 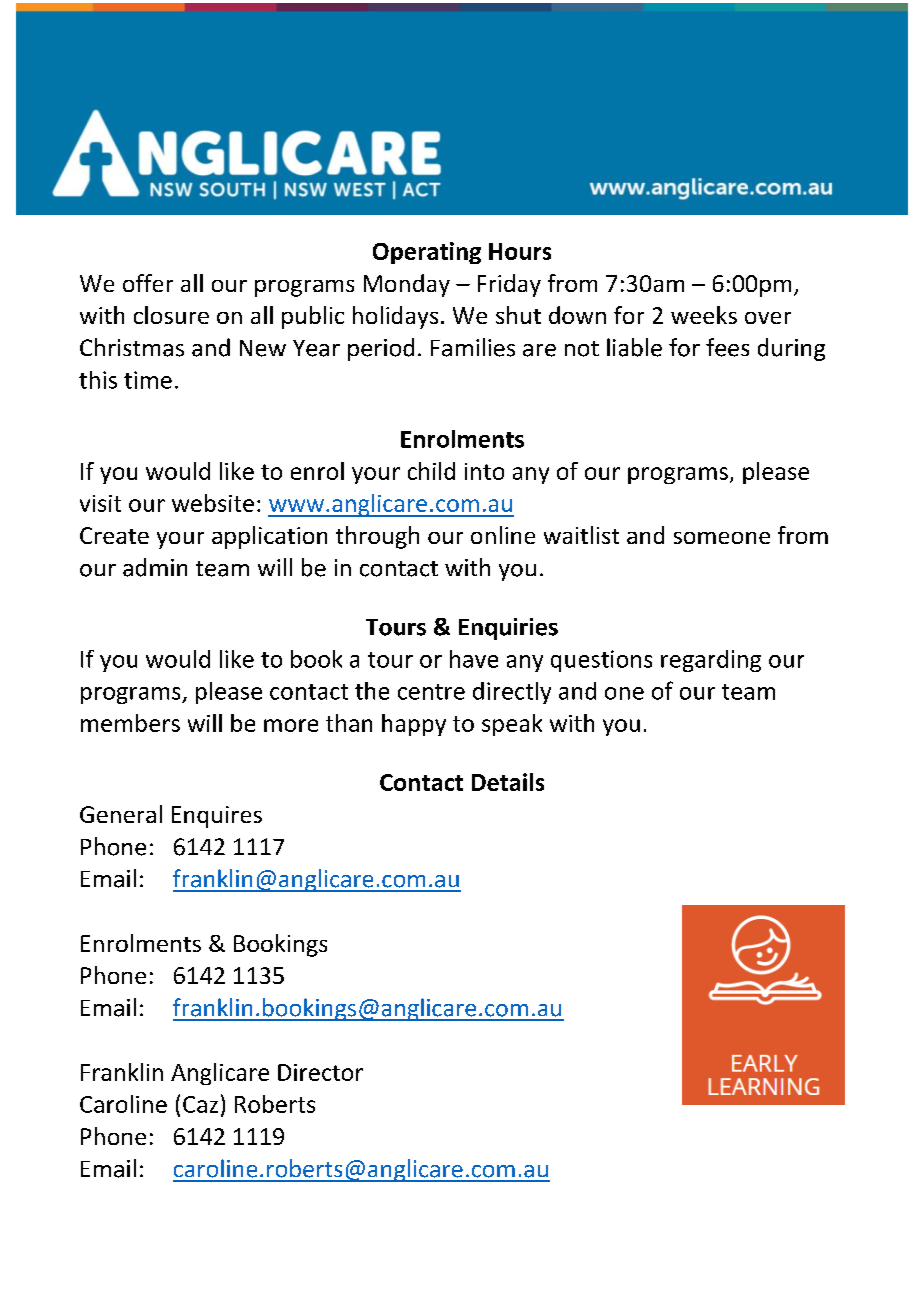 What do you see at coordinates (407, 285) in the screenshot?
I see `Monday` at bounding box center [407, 285].
